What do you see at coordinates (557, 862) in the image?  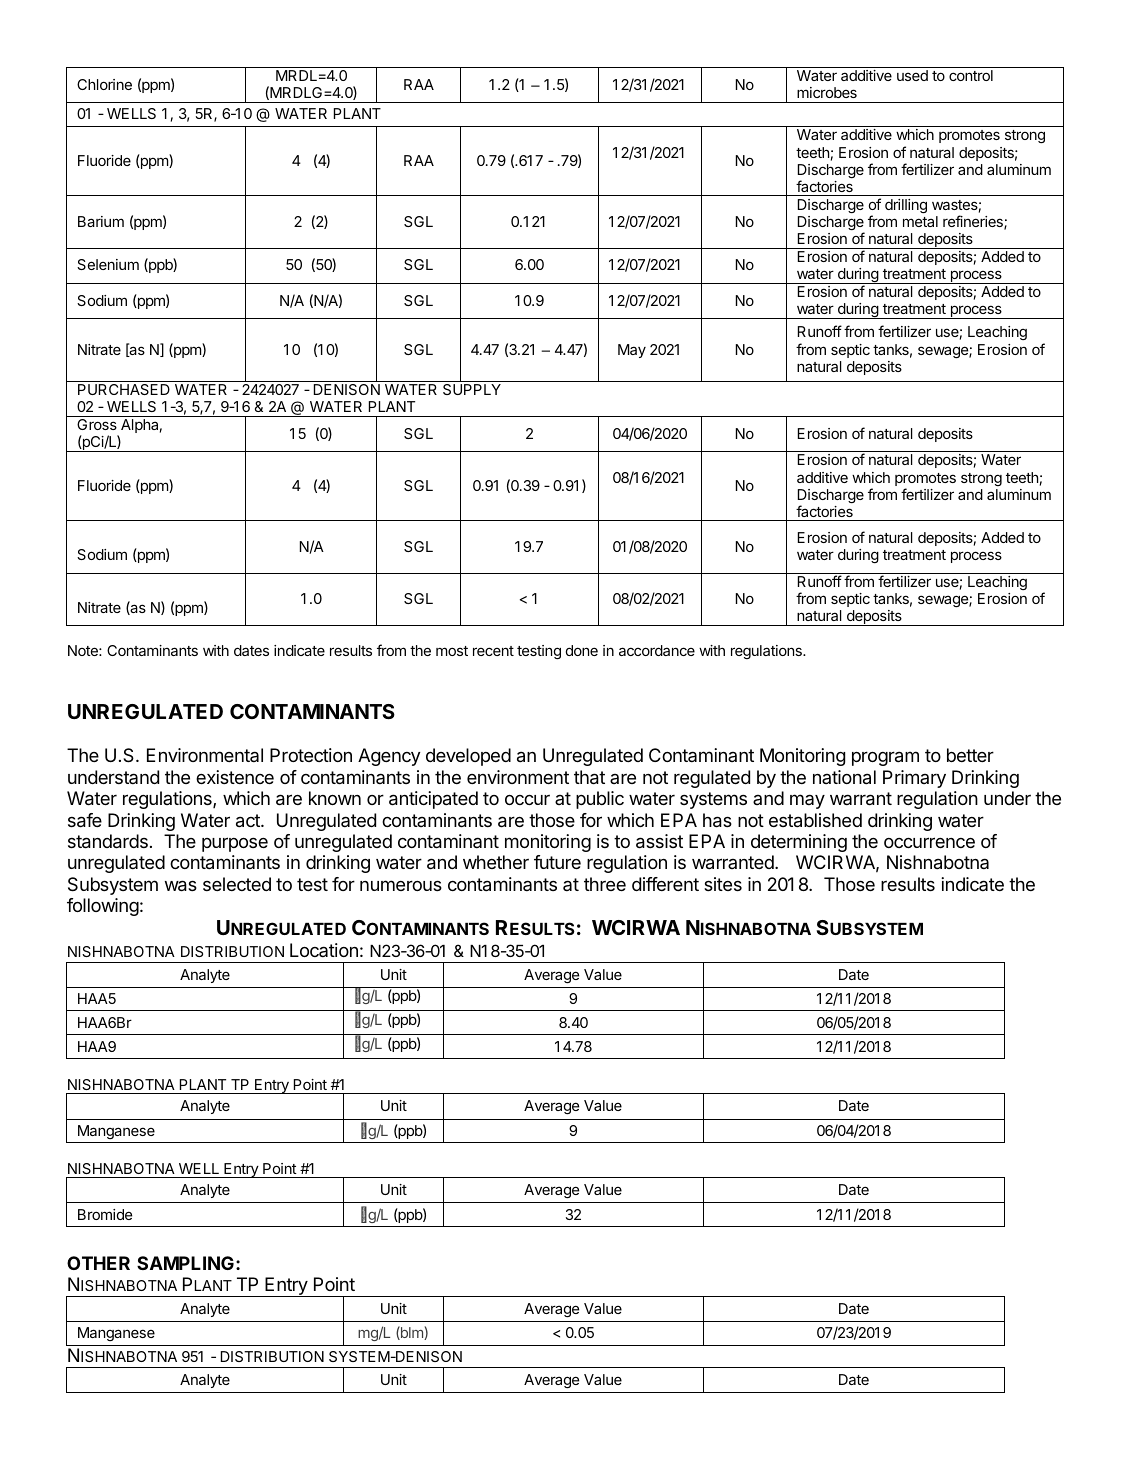 I see `future` at bounding box center [557, 862].
